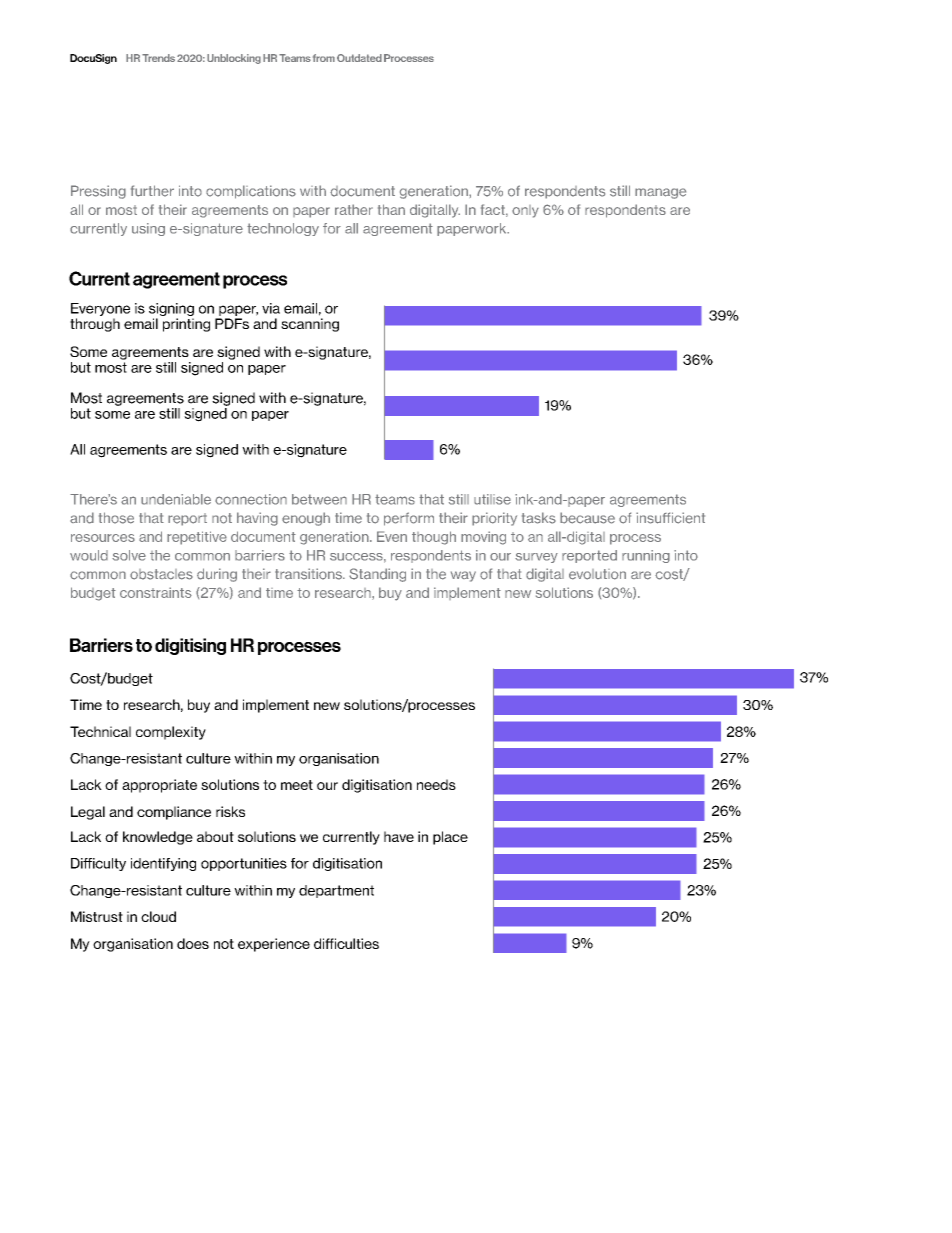  What do you see at coordinates (587, 518) in the document?
I see `because` at bounding box center [587, 518].
